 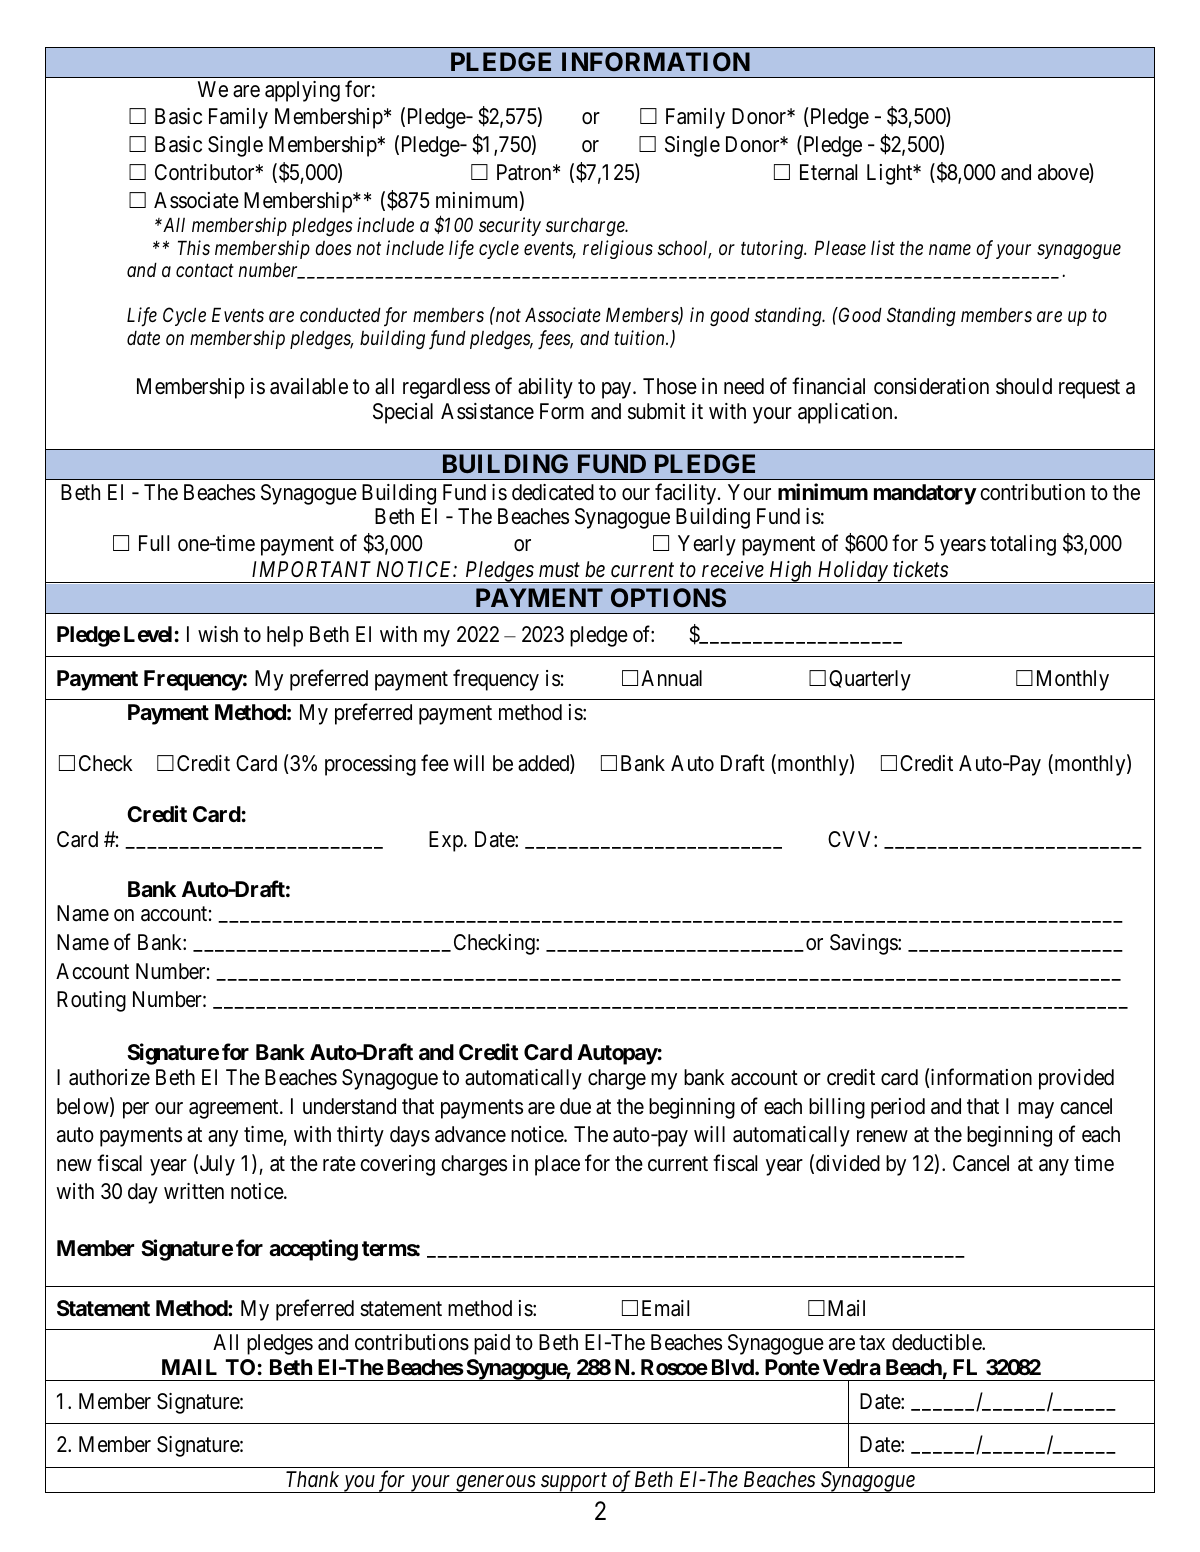 I want to click on Eternal, so click(x=828, y=172).
